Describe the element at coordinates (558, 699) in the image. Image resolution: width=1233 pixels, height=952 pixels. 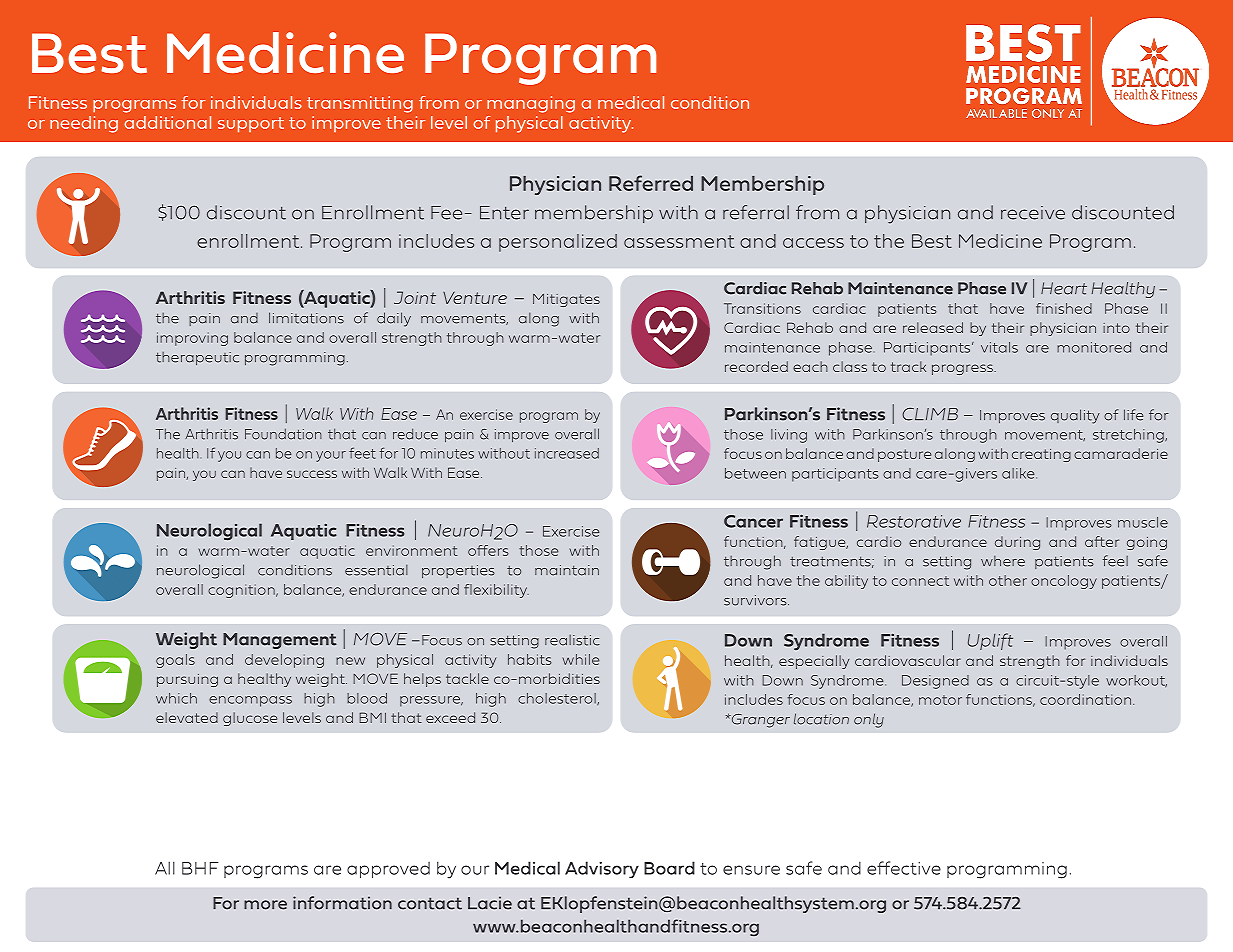
I see `cholesterol` at that location.
